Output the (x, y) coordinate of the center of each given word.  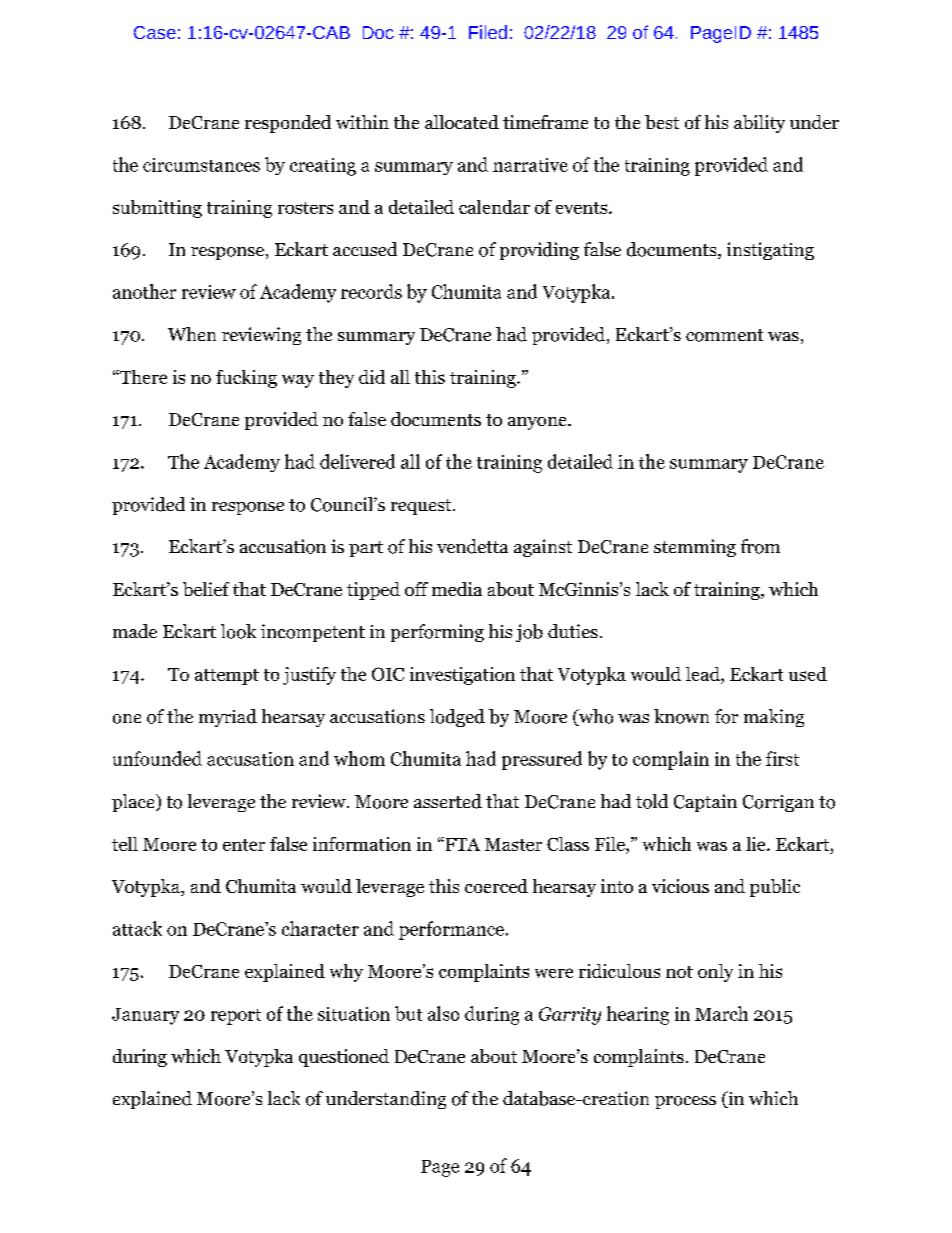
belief (206, 589)
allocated (462, 122)
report (236, 1017)
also (443, 1013)
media (457, 589)
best (662, 122)
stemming (695, 548)
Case (155, 32)
